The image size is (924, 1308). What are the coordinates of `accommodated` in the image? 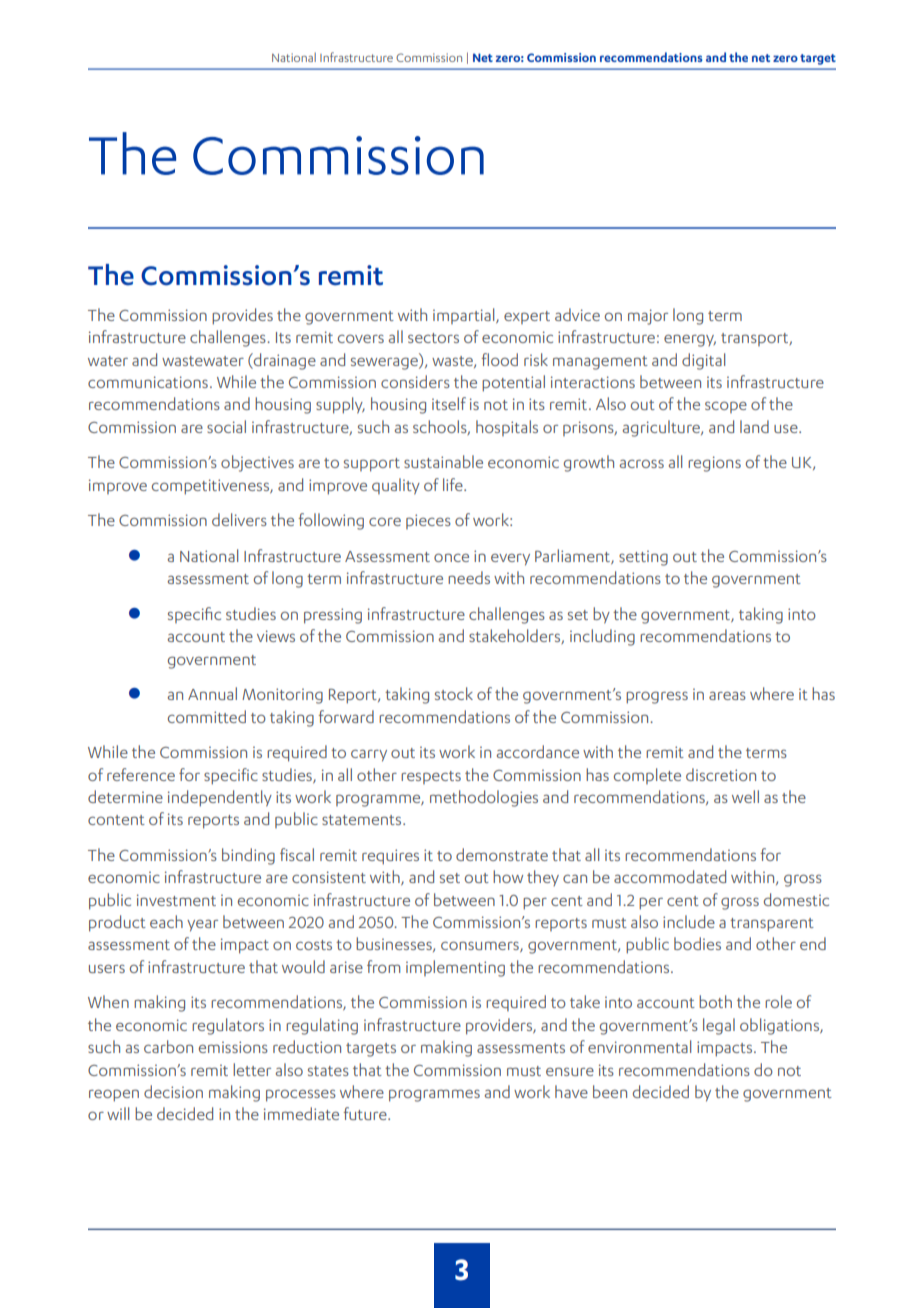 It's located at (670, 876).
